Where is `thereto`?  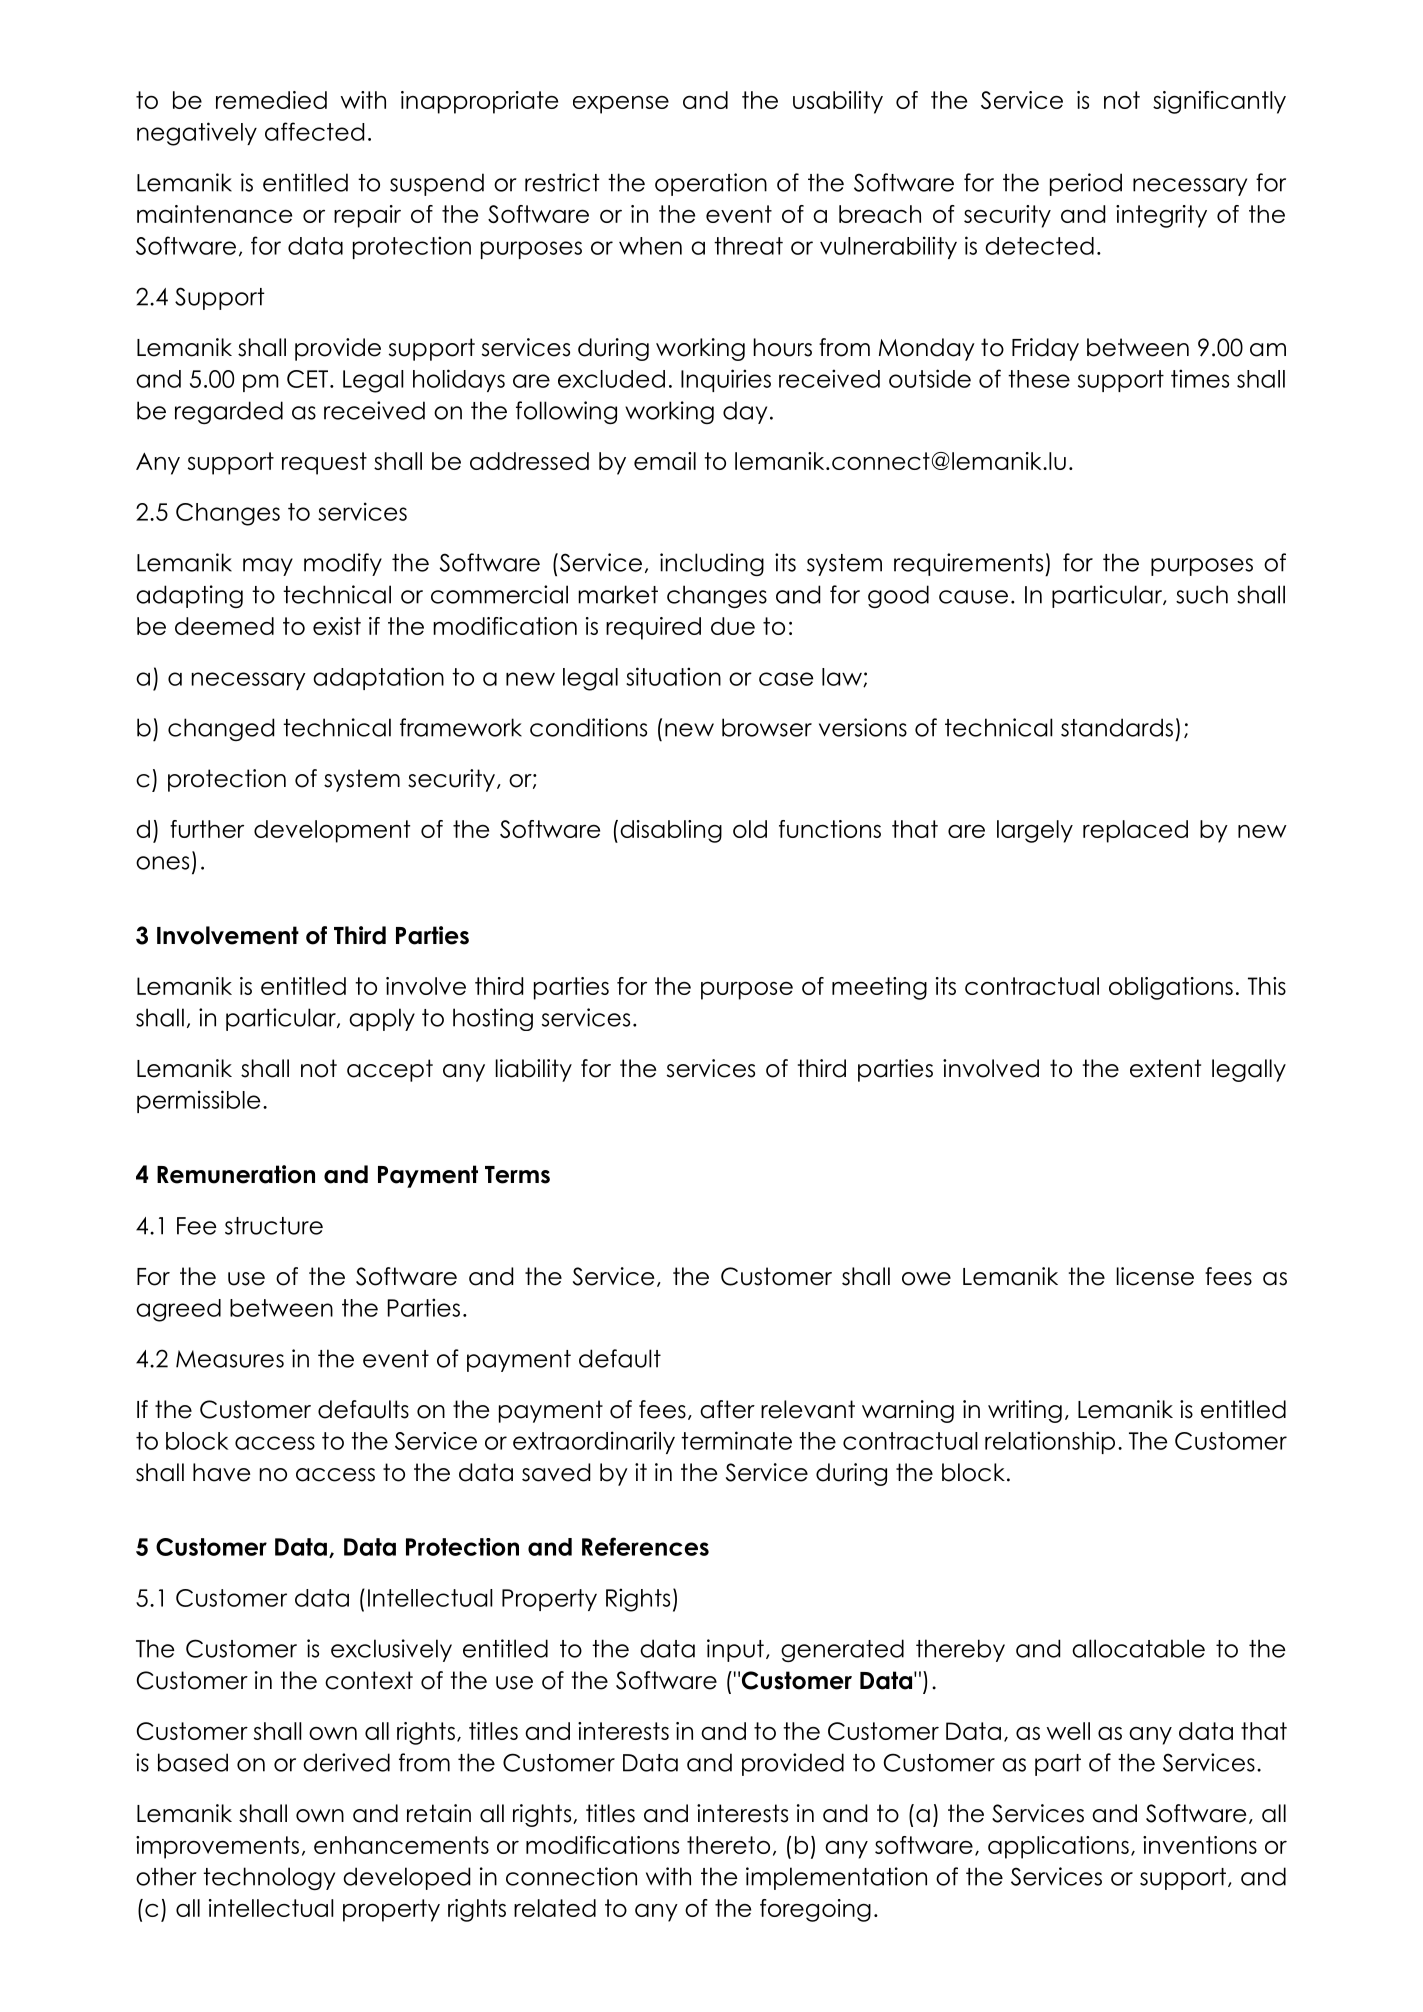
thereto is located at coordinates (728, 1845).
